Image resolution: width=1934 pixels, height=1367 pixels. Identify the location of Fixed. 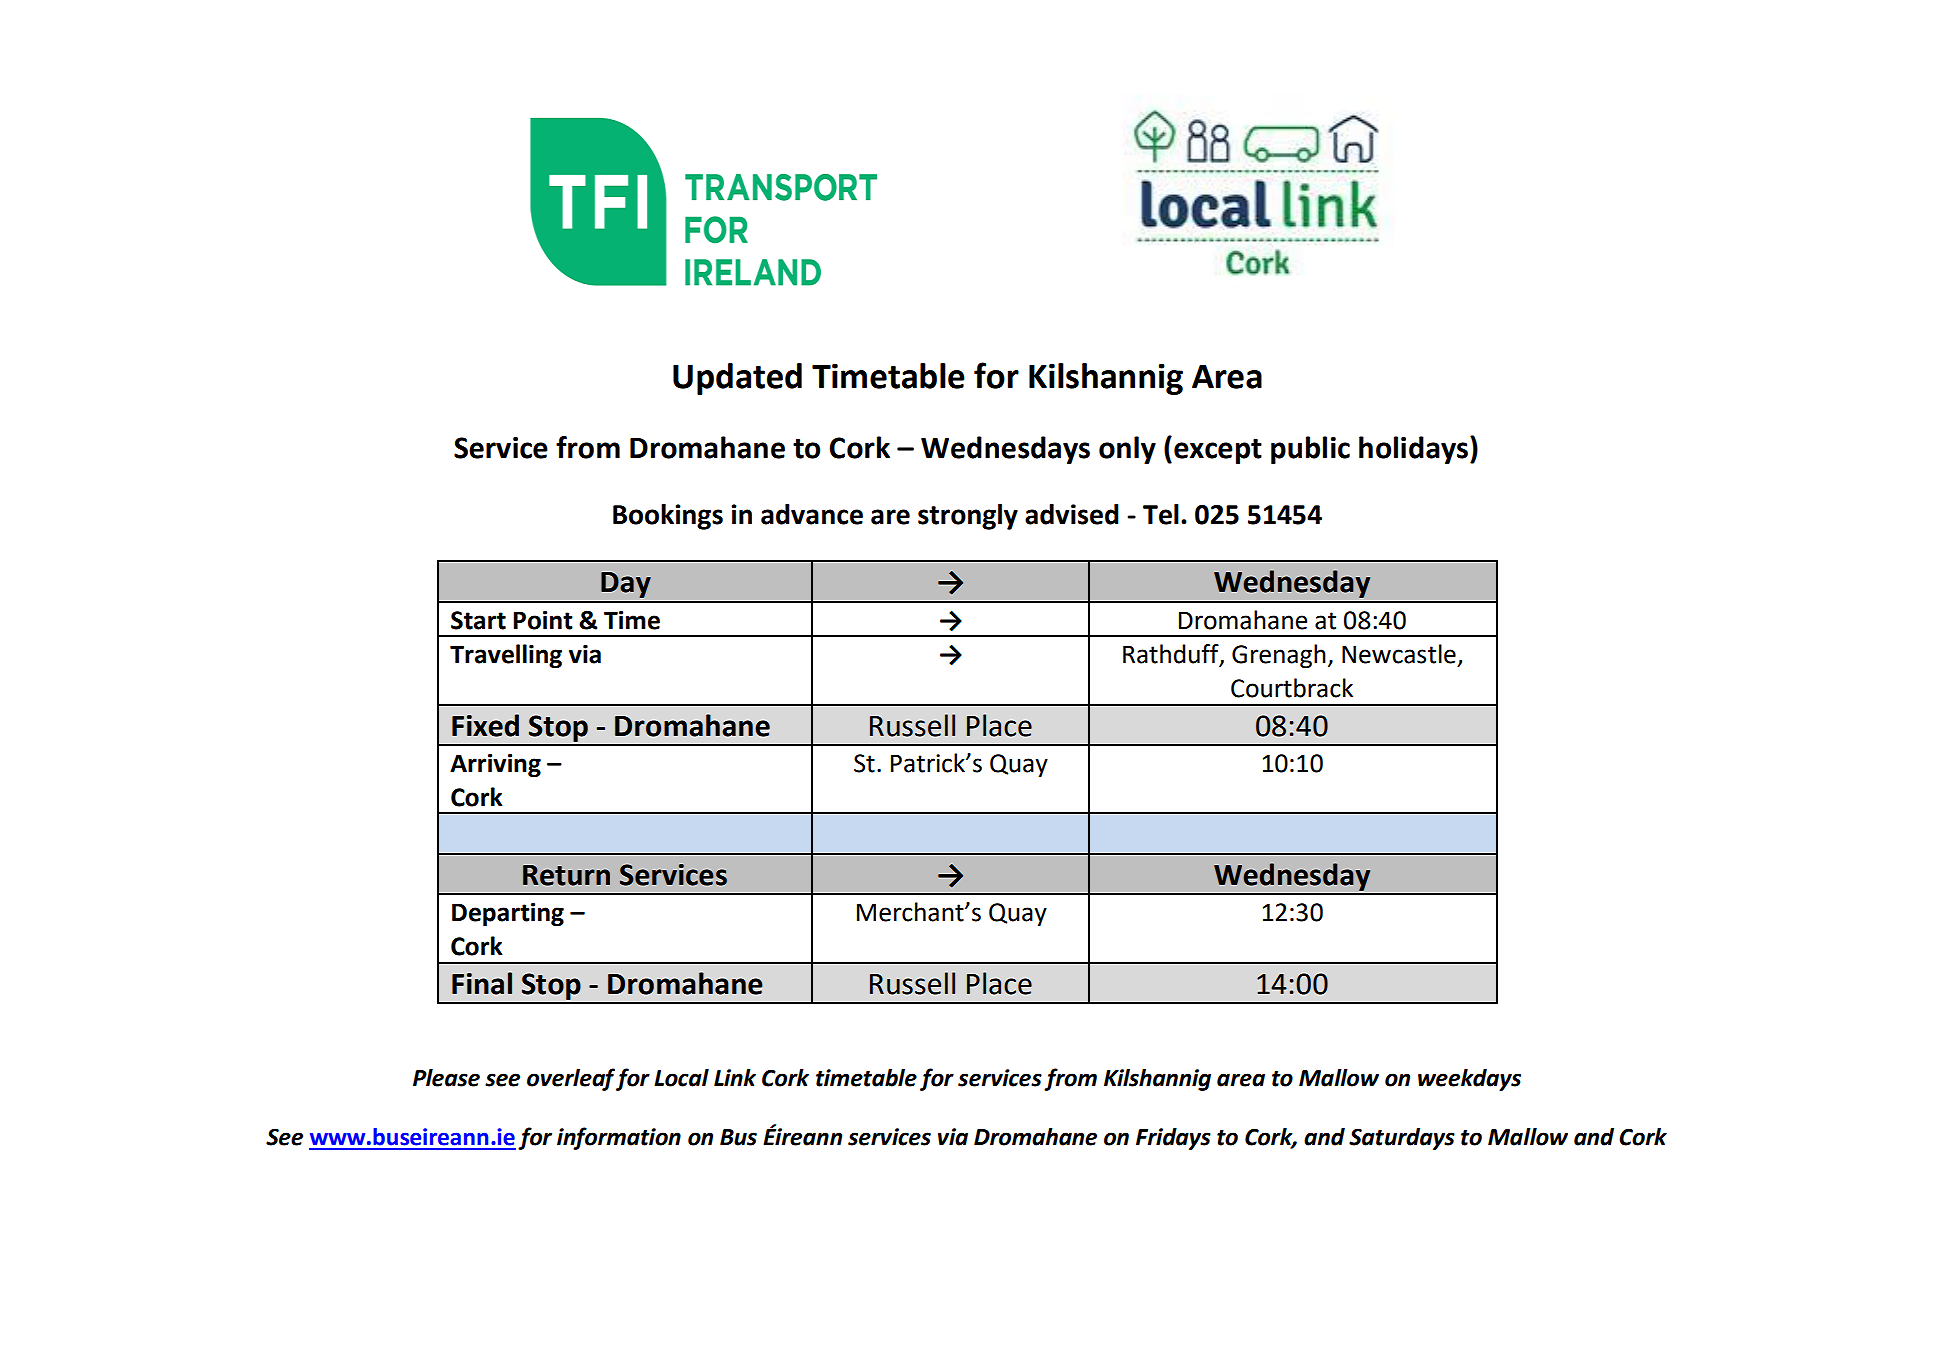
(485, 725).
